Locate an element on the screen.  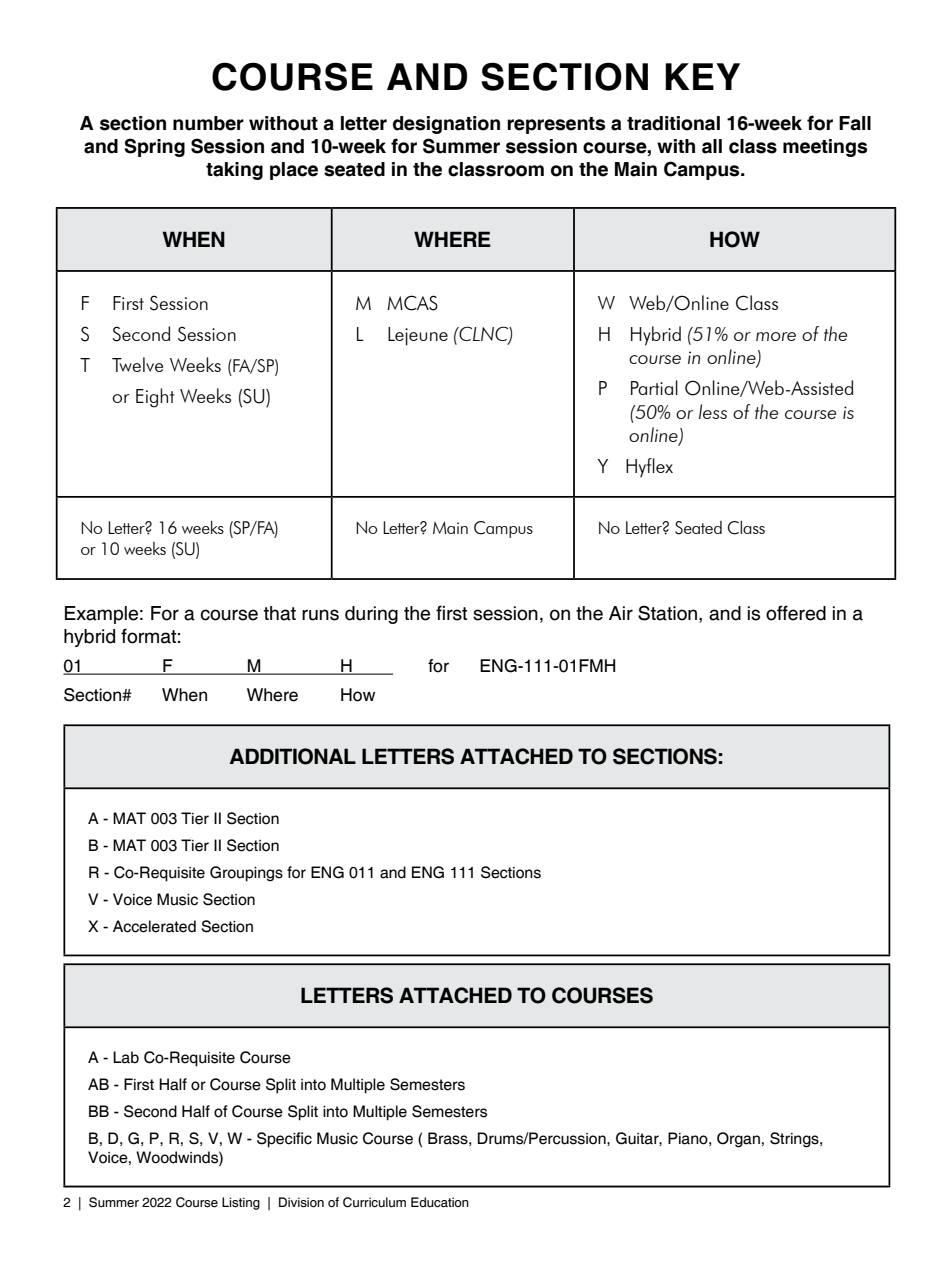
designation is located at coordinates (446, 125).
